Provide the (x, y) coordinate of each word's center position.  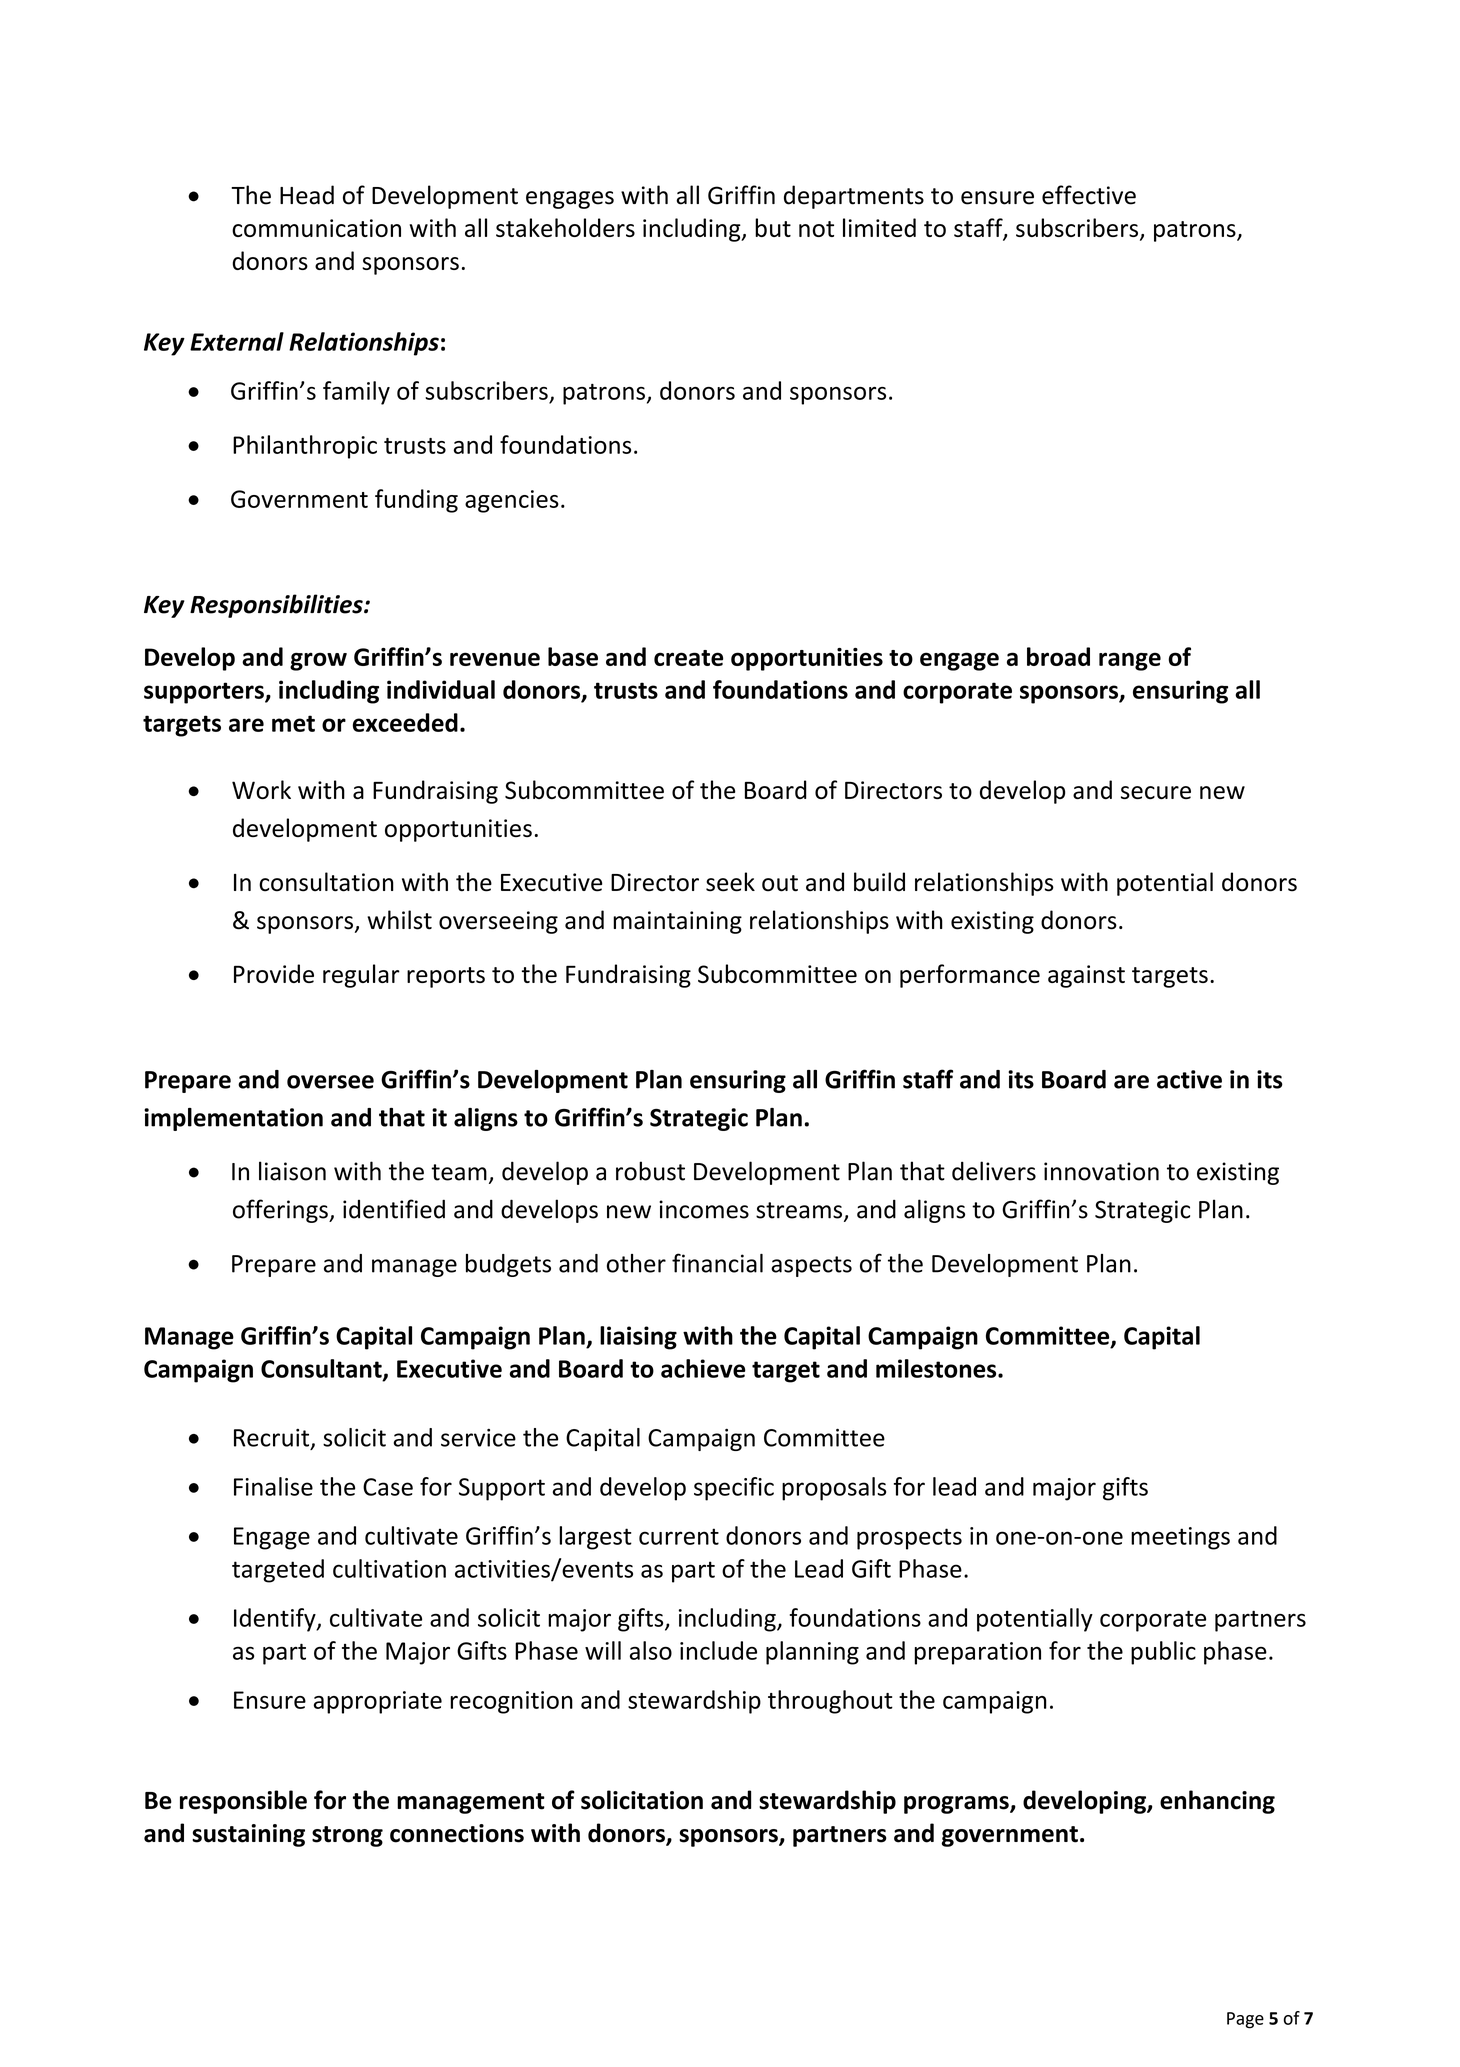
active (1189, 1079)
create (688, 658)
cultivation (389, 1568)
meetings (1180, 1538)
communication (316, 228)
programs (957, 1805)
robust (650, 1171)
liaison (292, 1171)
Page (1245, 2020)
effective (1089, 195)
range (1130, 661)
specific (734, 1489)
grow (318, 661)
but (773, 227)
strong (347, 1836)
